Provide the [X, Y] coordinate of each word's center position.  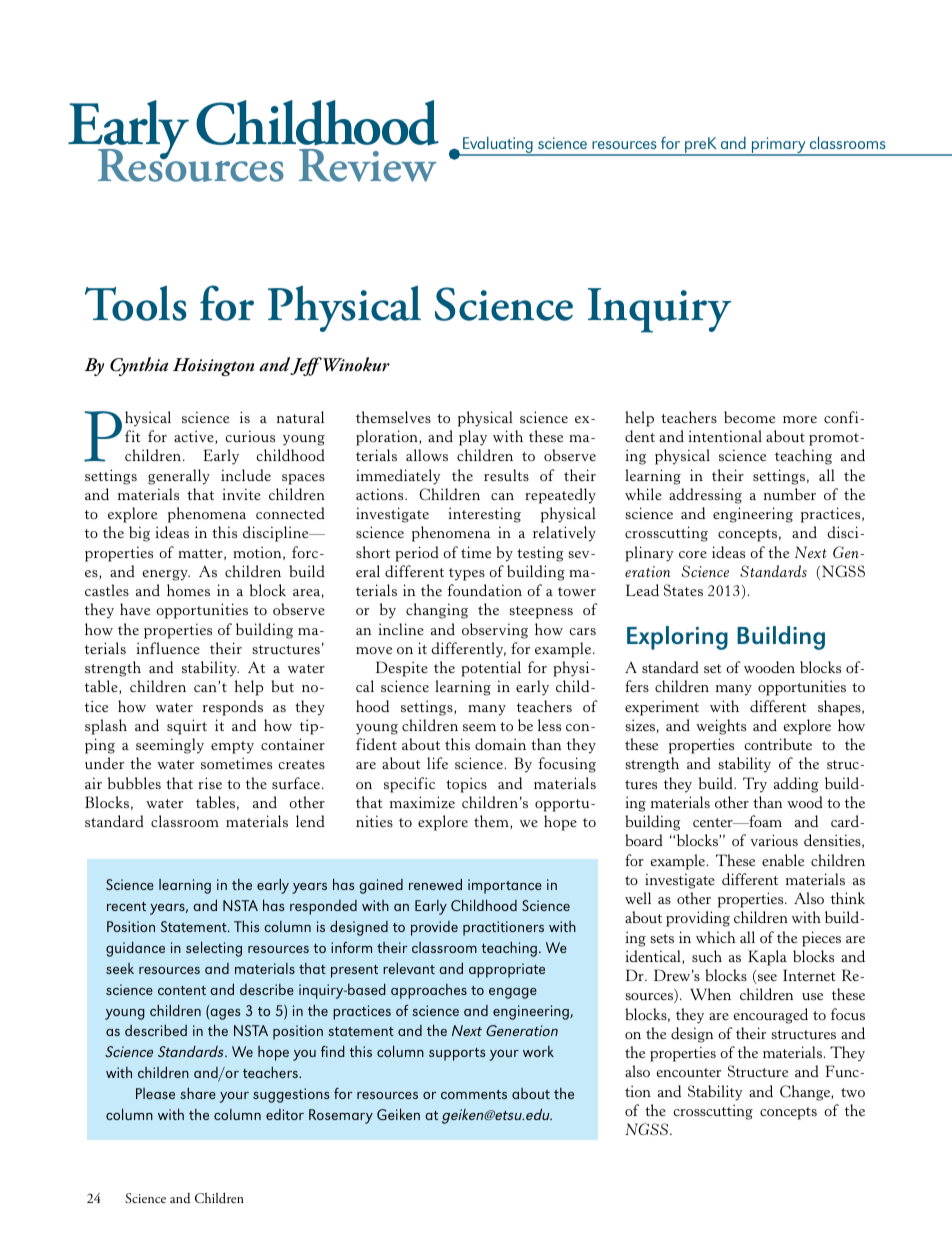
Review [368, 165]
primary [779, 146]
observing [495, 631]
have [135, 609]
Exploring [677, 638]
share [198, 1093]
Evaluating [498, 146]
